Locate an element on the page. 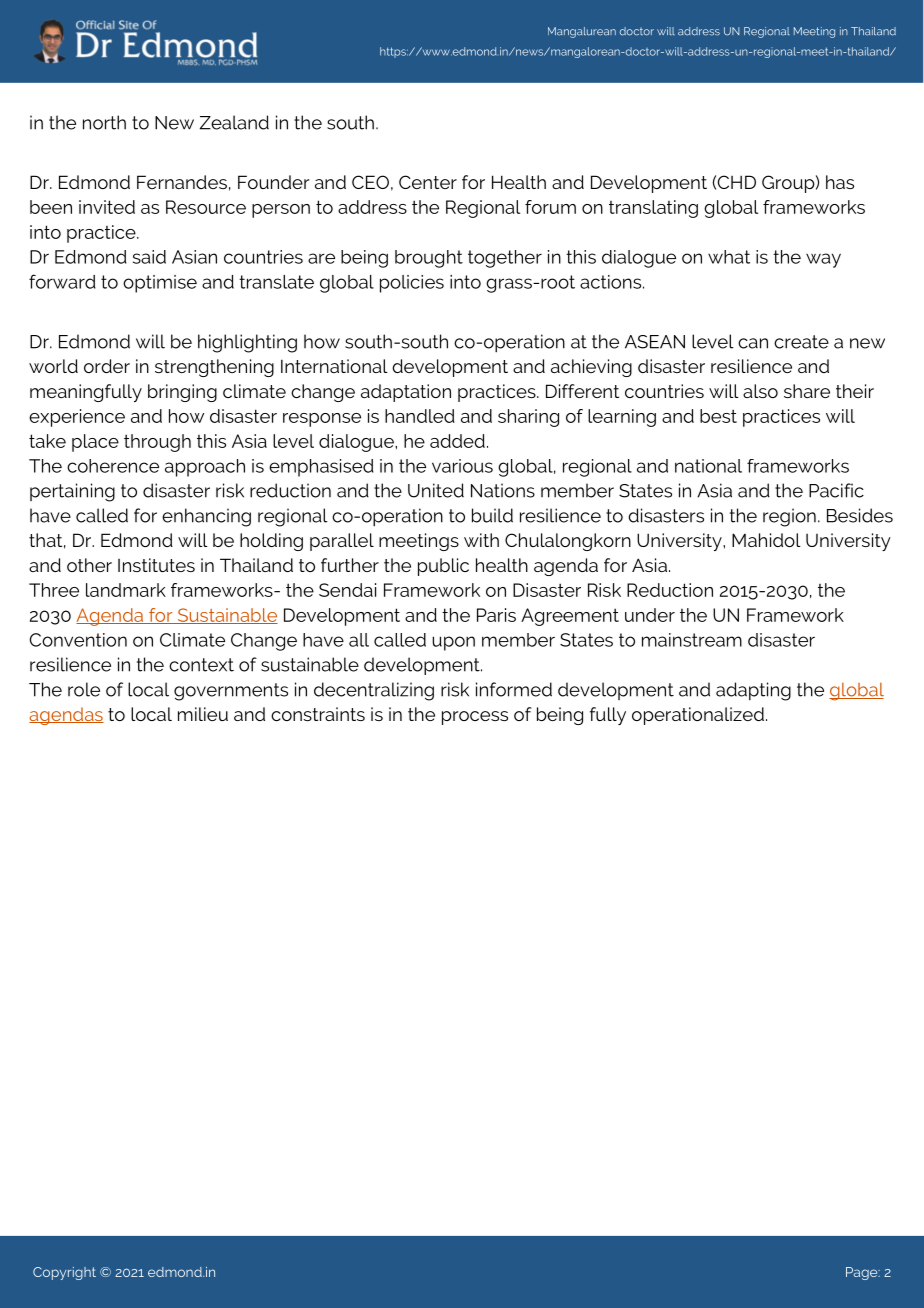 This document has height=1308, width=924. translating is located at coordinates (653, 209).
